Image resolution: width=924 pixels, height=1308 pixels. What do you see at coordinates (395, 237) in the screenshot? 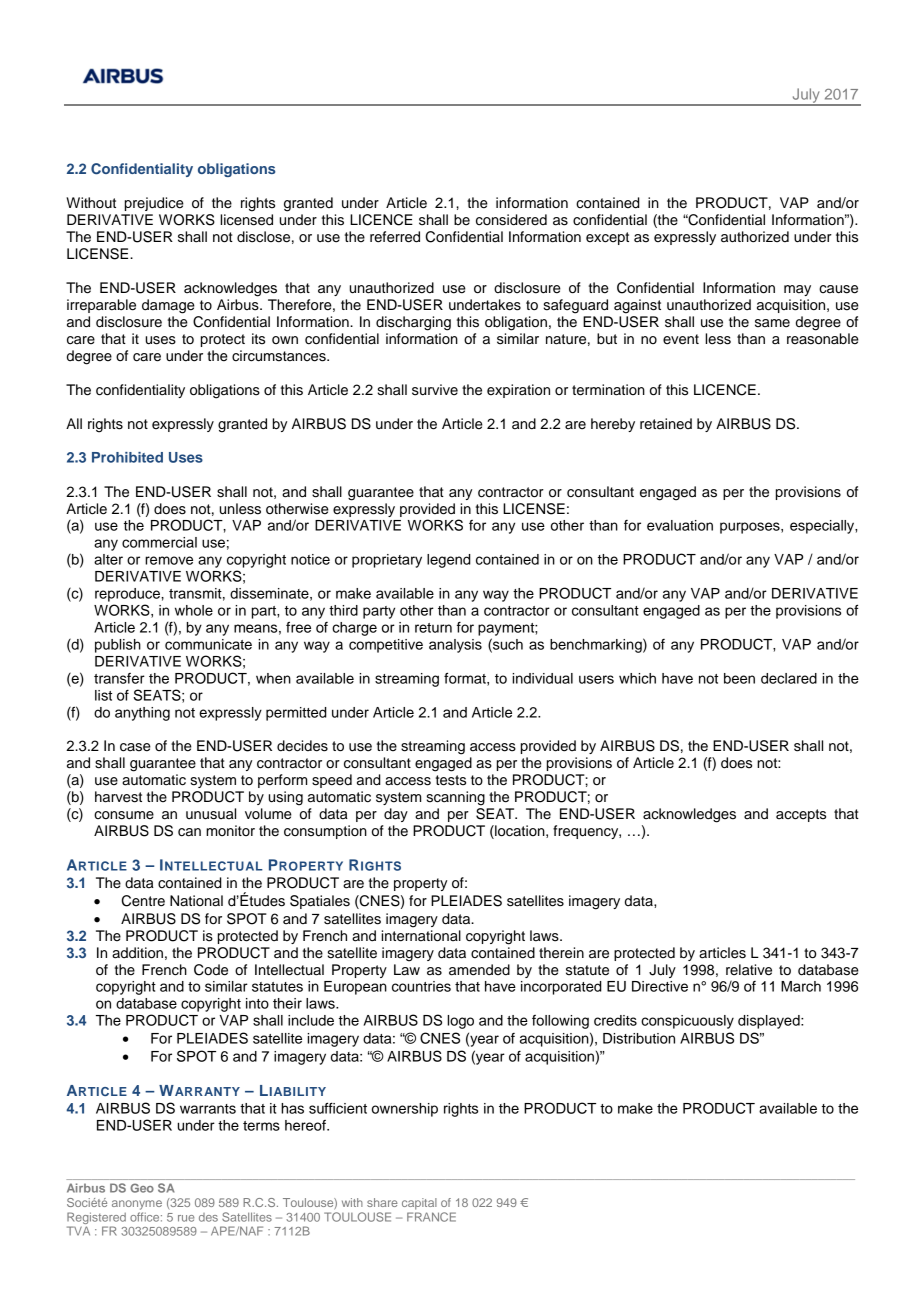
I see `referred` at bounding box center [395, 237].
